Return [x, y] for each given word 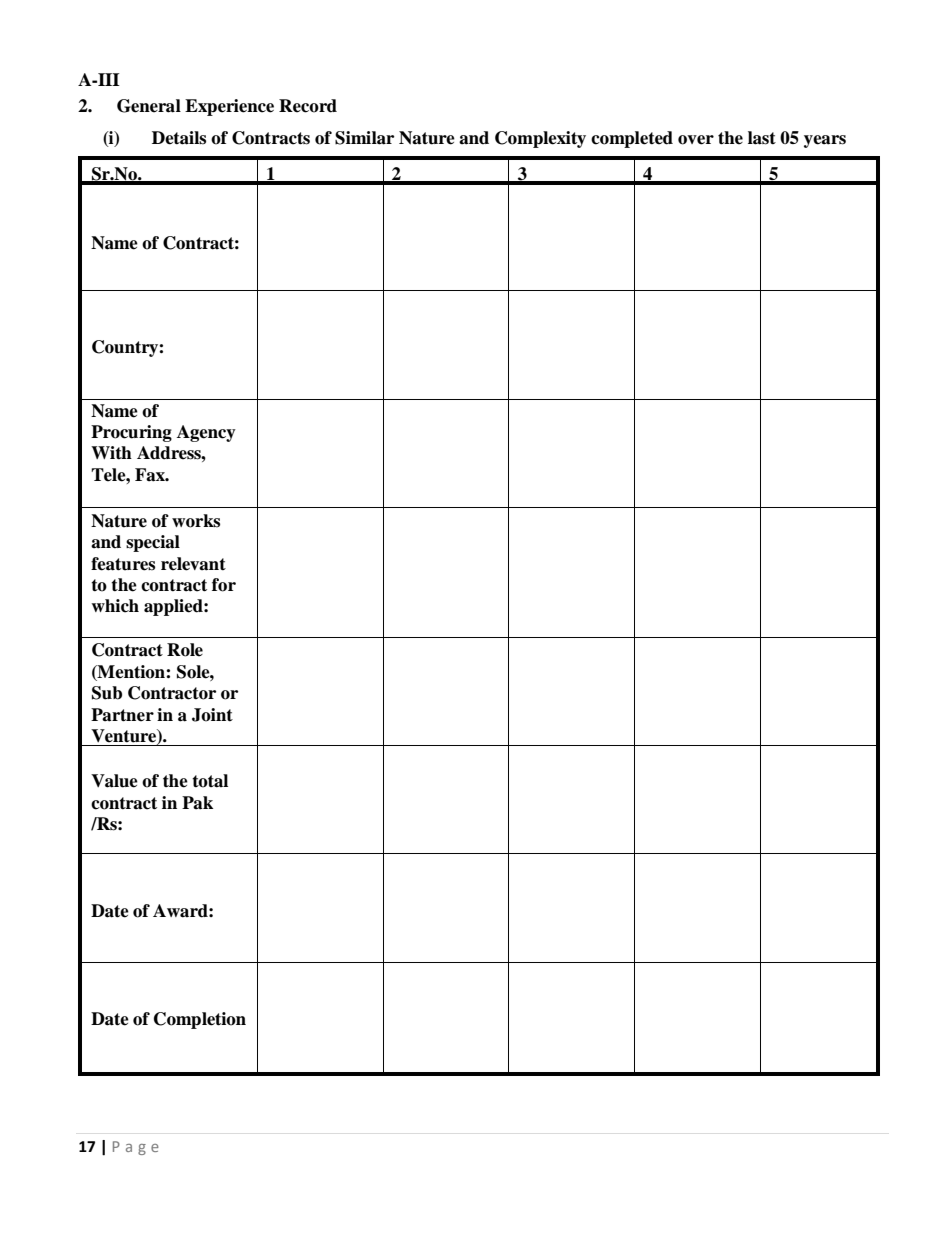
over [696, 140]
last [762, 138]
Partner [122, 715]
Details [179, 138]
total [210, 781]
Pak [197, 803]
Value [114, 781]
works [196, 521]
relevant [193, 564]
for [224, 585]
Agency [206, 433]
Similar [364, 138]
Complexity [540, 139]
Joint [212, 715]
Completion [200, 1020]
